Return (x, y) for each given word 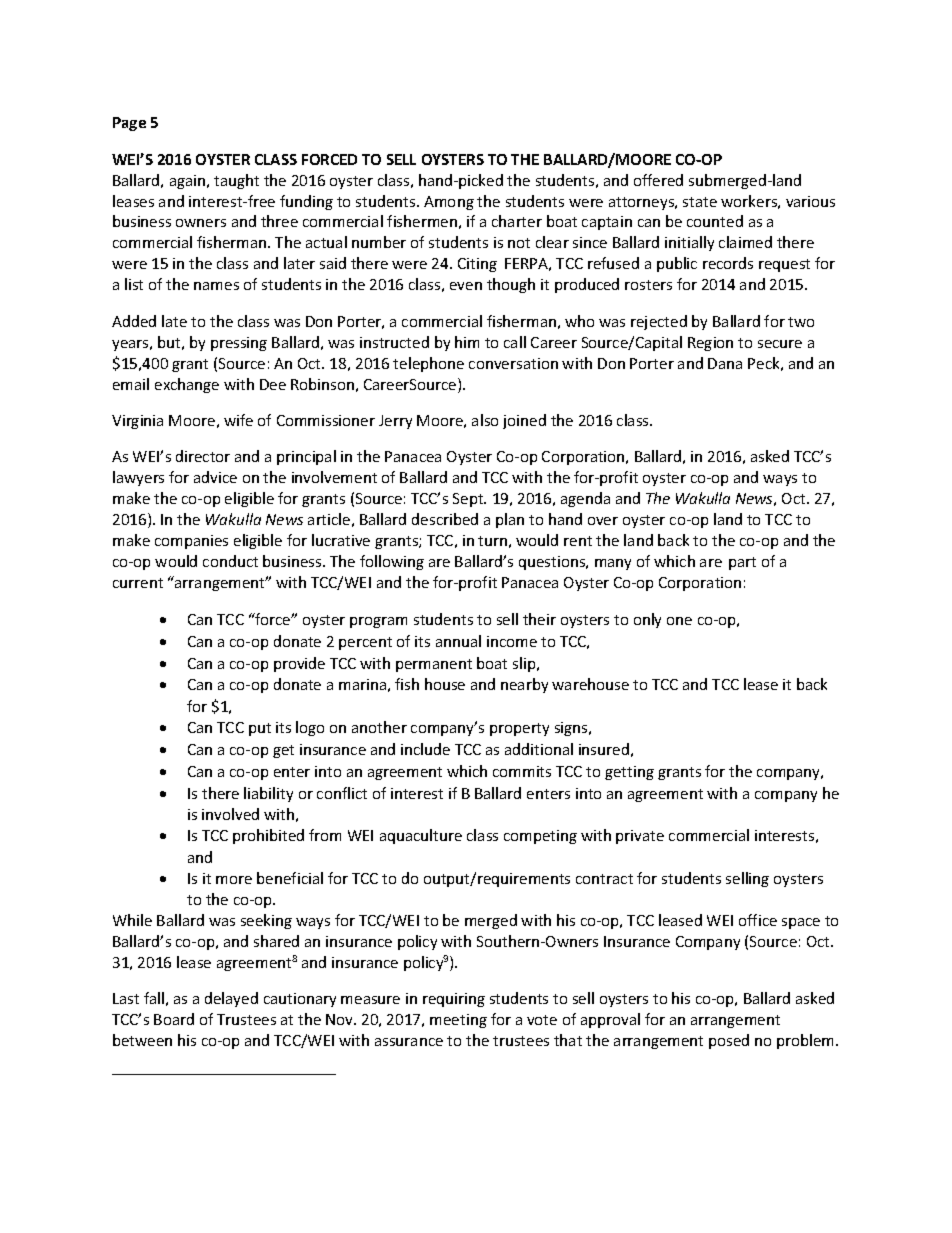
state (700, 202)
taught (236, 181)
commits (522, 771)
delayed (231, 999)
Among (449, 203)
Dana (725, 363)
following (392, 562)
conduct (230, 561)
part (742, 563)
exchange (187, 385)
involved (230, 814)
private (640, 837)
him (467, 342)
